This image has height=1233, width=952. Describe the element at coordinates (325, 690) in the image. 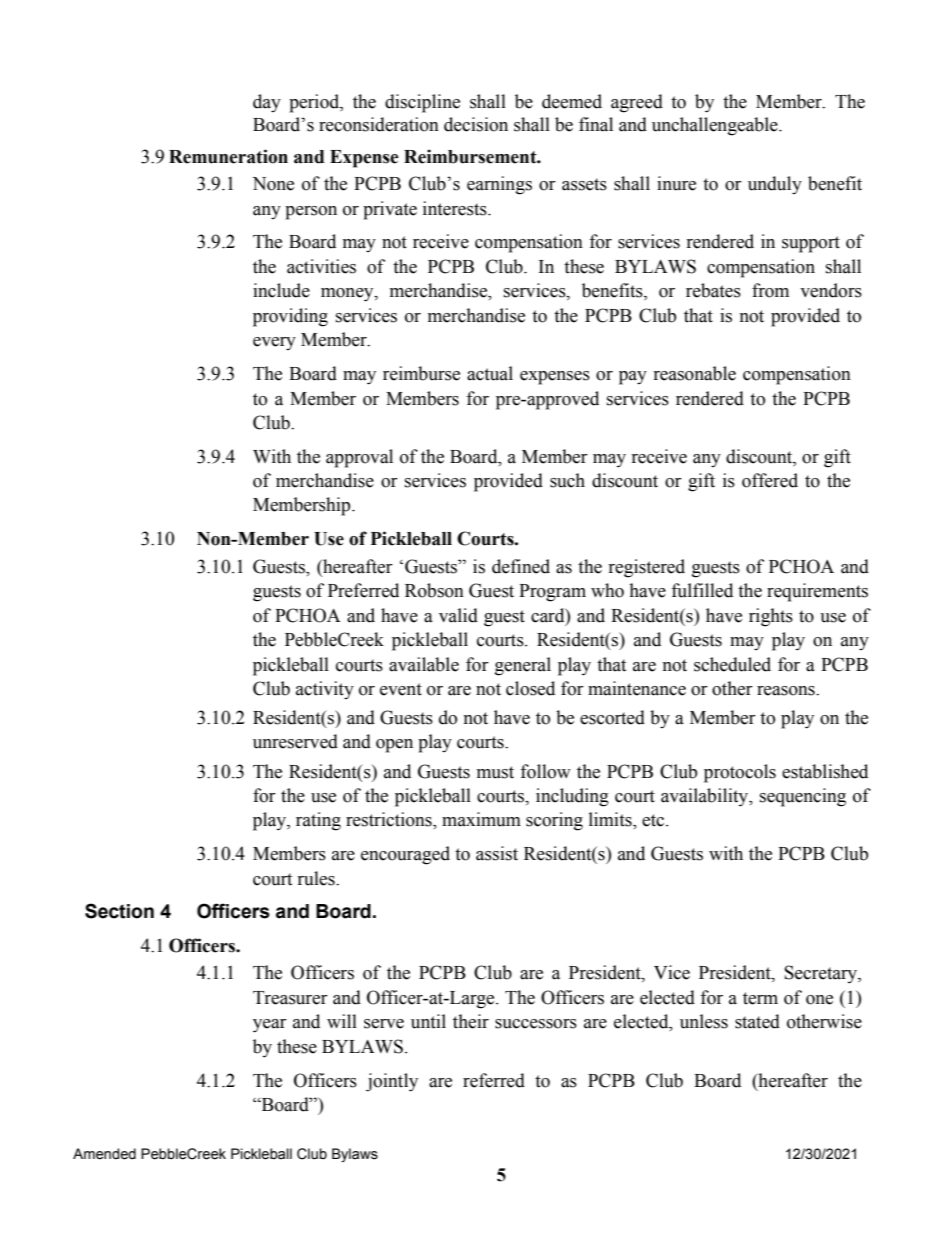

I see `activity` at that location.
